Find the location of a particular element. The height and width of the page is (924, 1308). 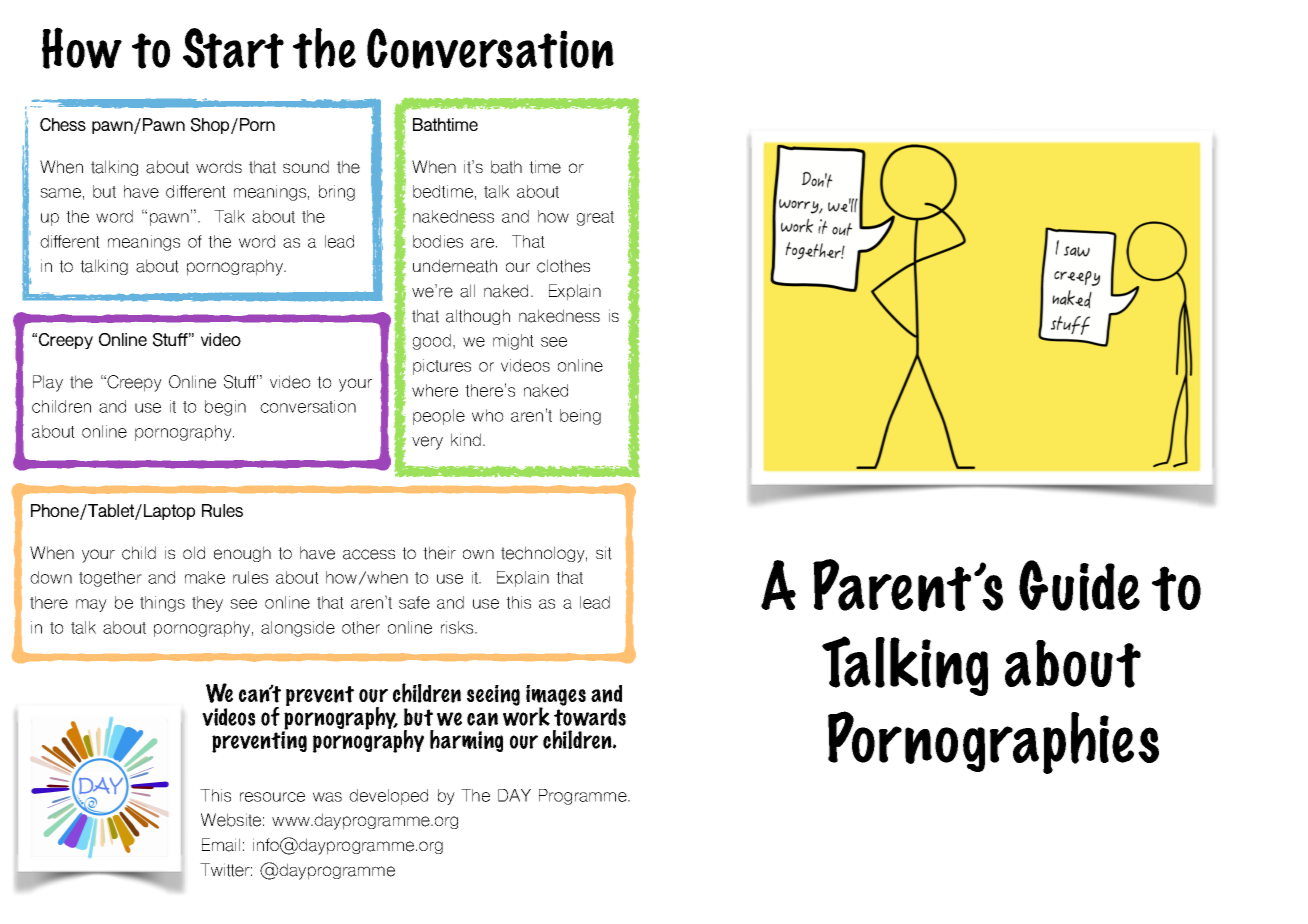

Website is located at coordinates (231, 820).
